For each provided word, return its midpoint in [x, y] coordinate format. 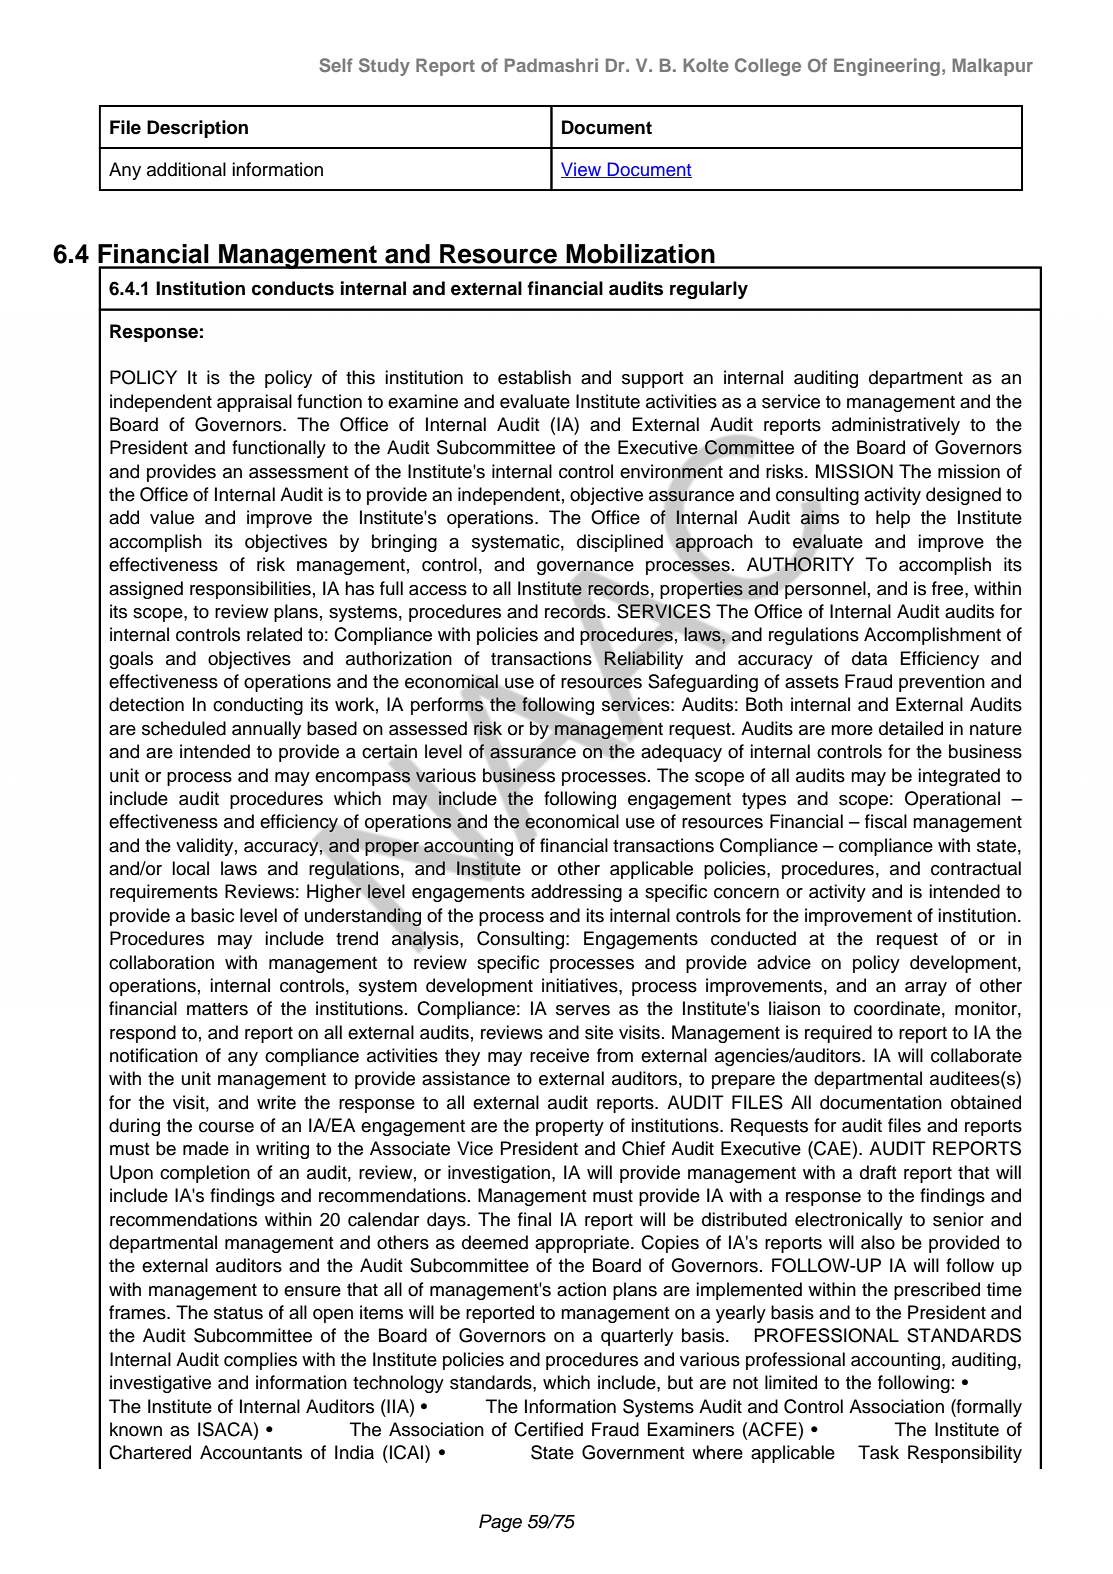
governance [585, 569]
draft [878, 1172]
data [869, 658]
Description [197, 129]
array [926, 989]
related [274, 634]
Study [384, 67]
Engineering [887, 67]
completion [205, 1174]
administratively [896, 426]
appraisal [254, 403]
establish [534, 377]
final [534, 1219]
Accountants [251, 1452]
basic [212, 915]
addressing [576, 893]
